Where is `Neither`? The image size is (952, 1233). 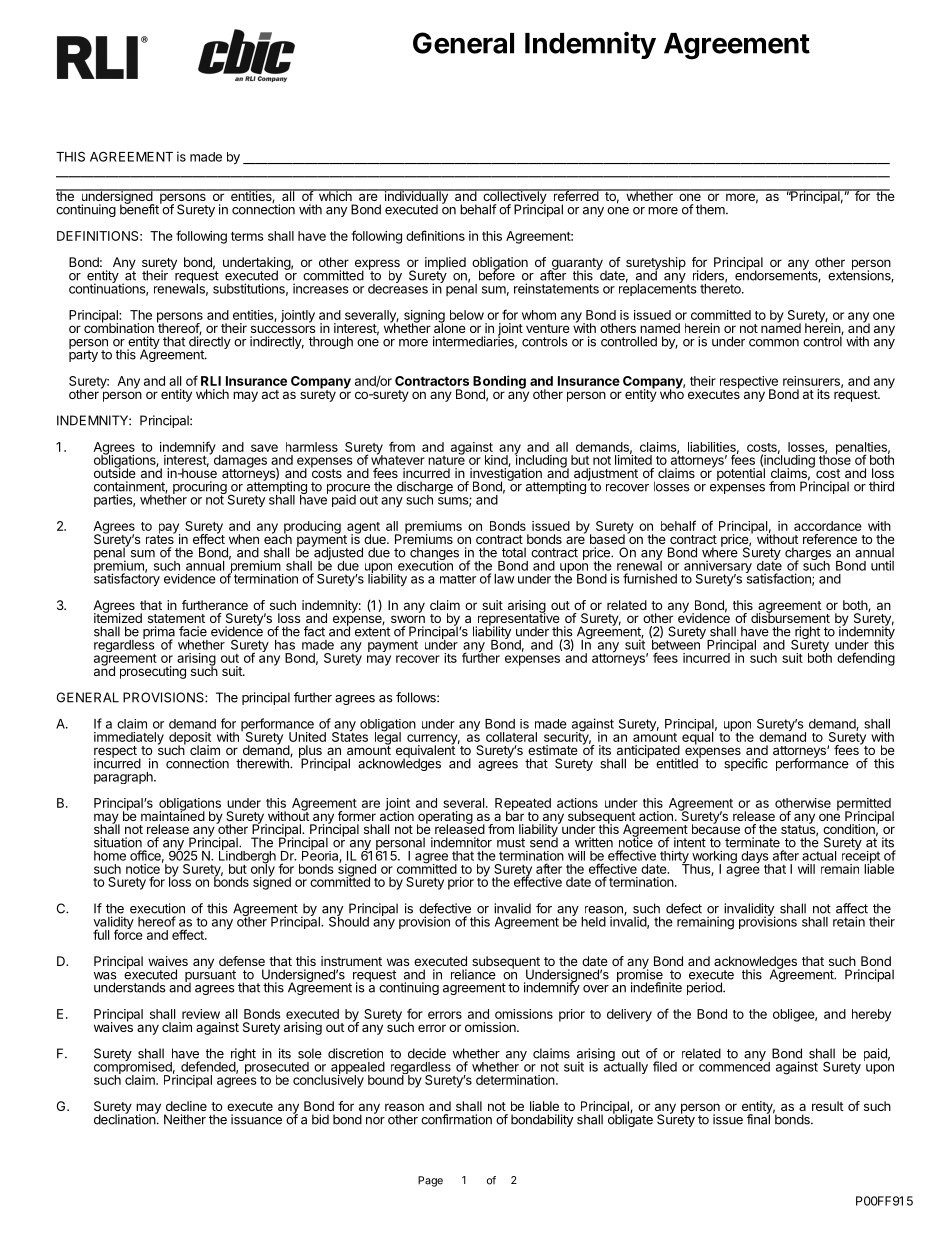 Neither is located at coordinates (185, 1119).
